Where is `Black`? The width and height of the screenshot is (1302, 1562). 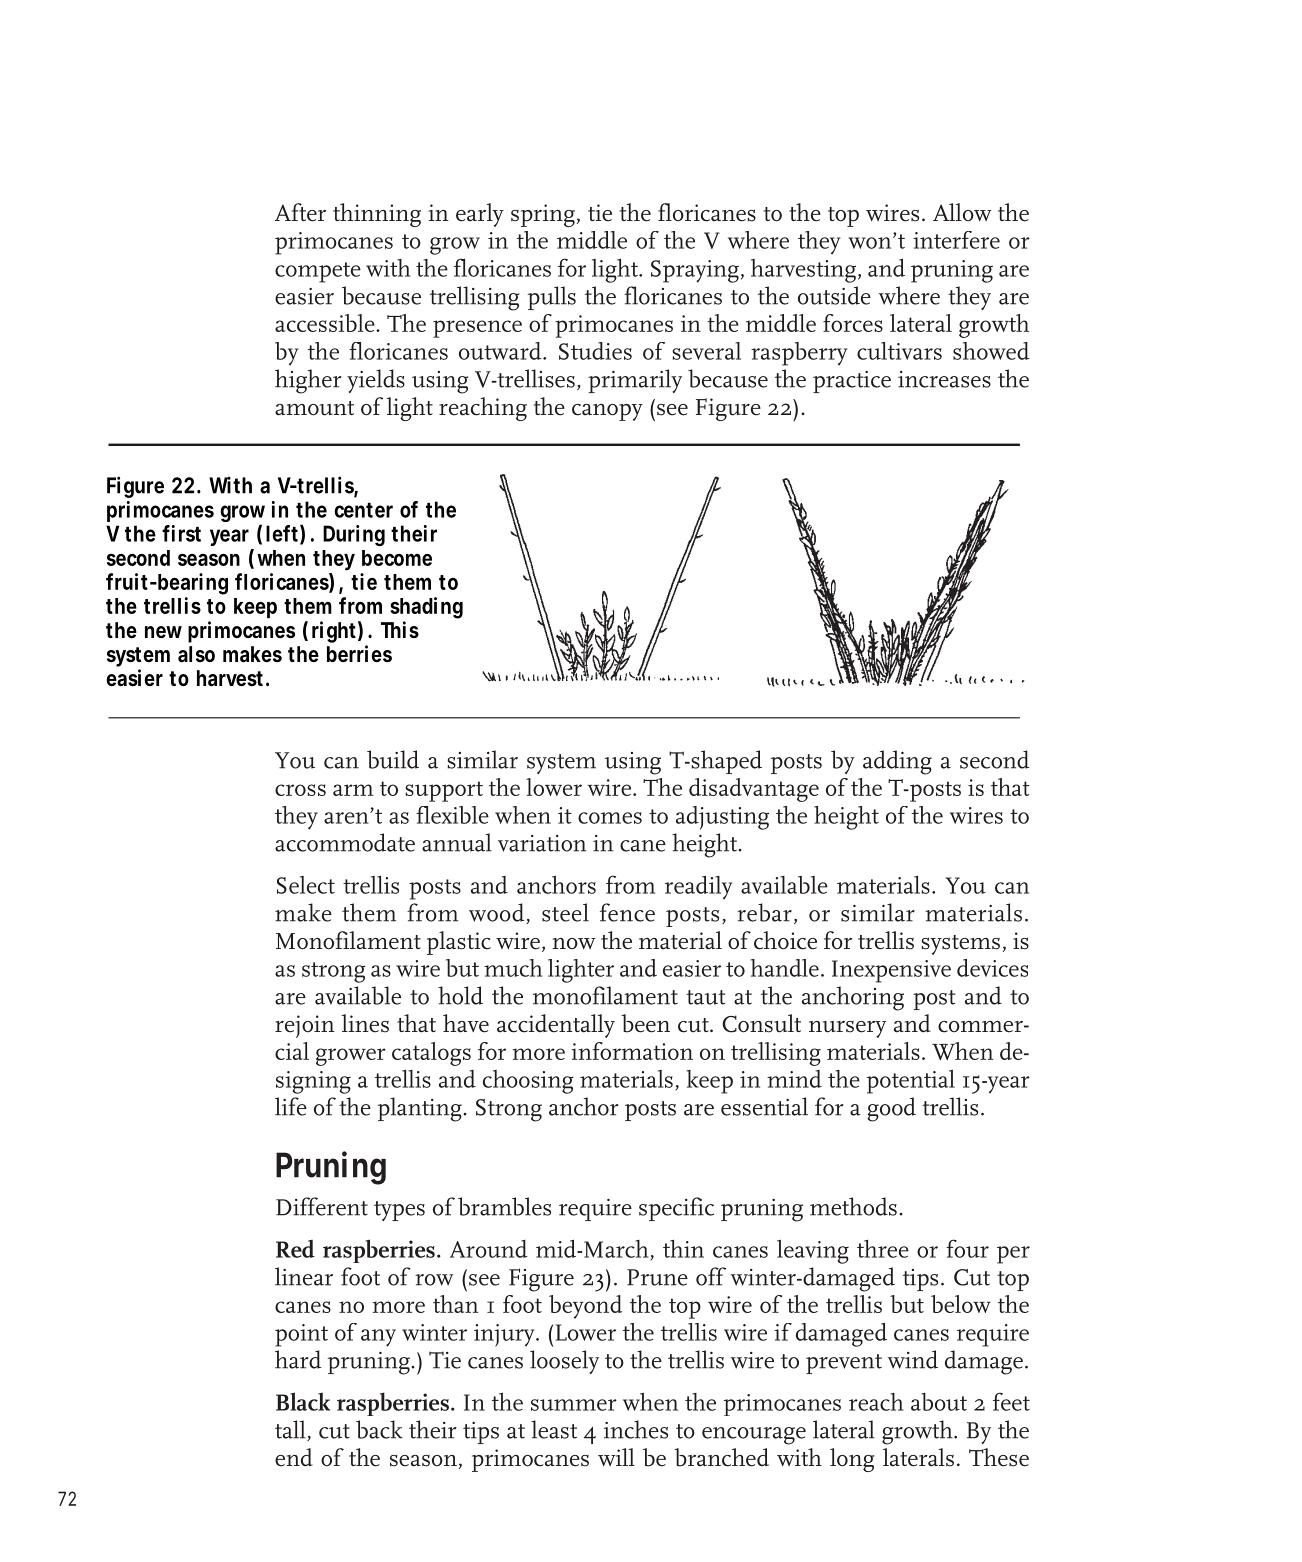
Black is located at coordinates (303, 1401).
